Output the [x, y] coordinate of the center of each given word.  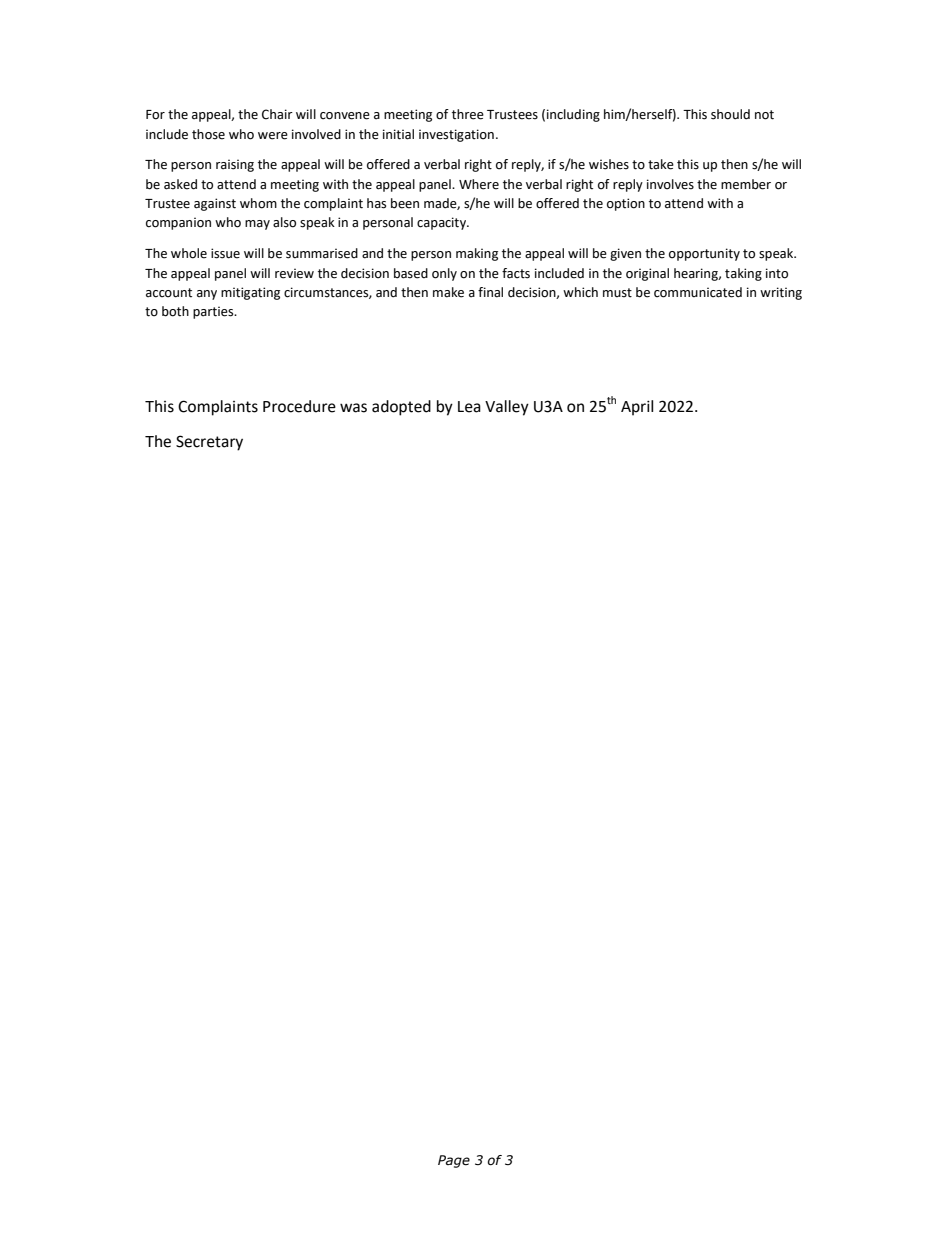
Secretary [209, 443]
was [353, 408]
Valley [507, 408]
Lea [469, 407]
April [637, 408]
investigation [456, 135]
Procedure [299, 406]
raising [235, 165]
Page [454, 1161]
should [730, 114]
